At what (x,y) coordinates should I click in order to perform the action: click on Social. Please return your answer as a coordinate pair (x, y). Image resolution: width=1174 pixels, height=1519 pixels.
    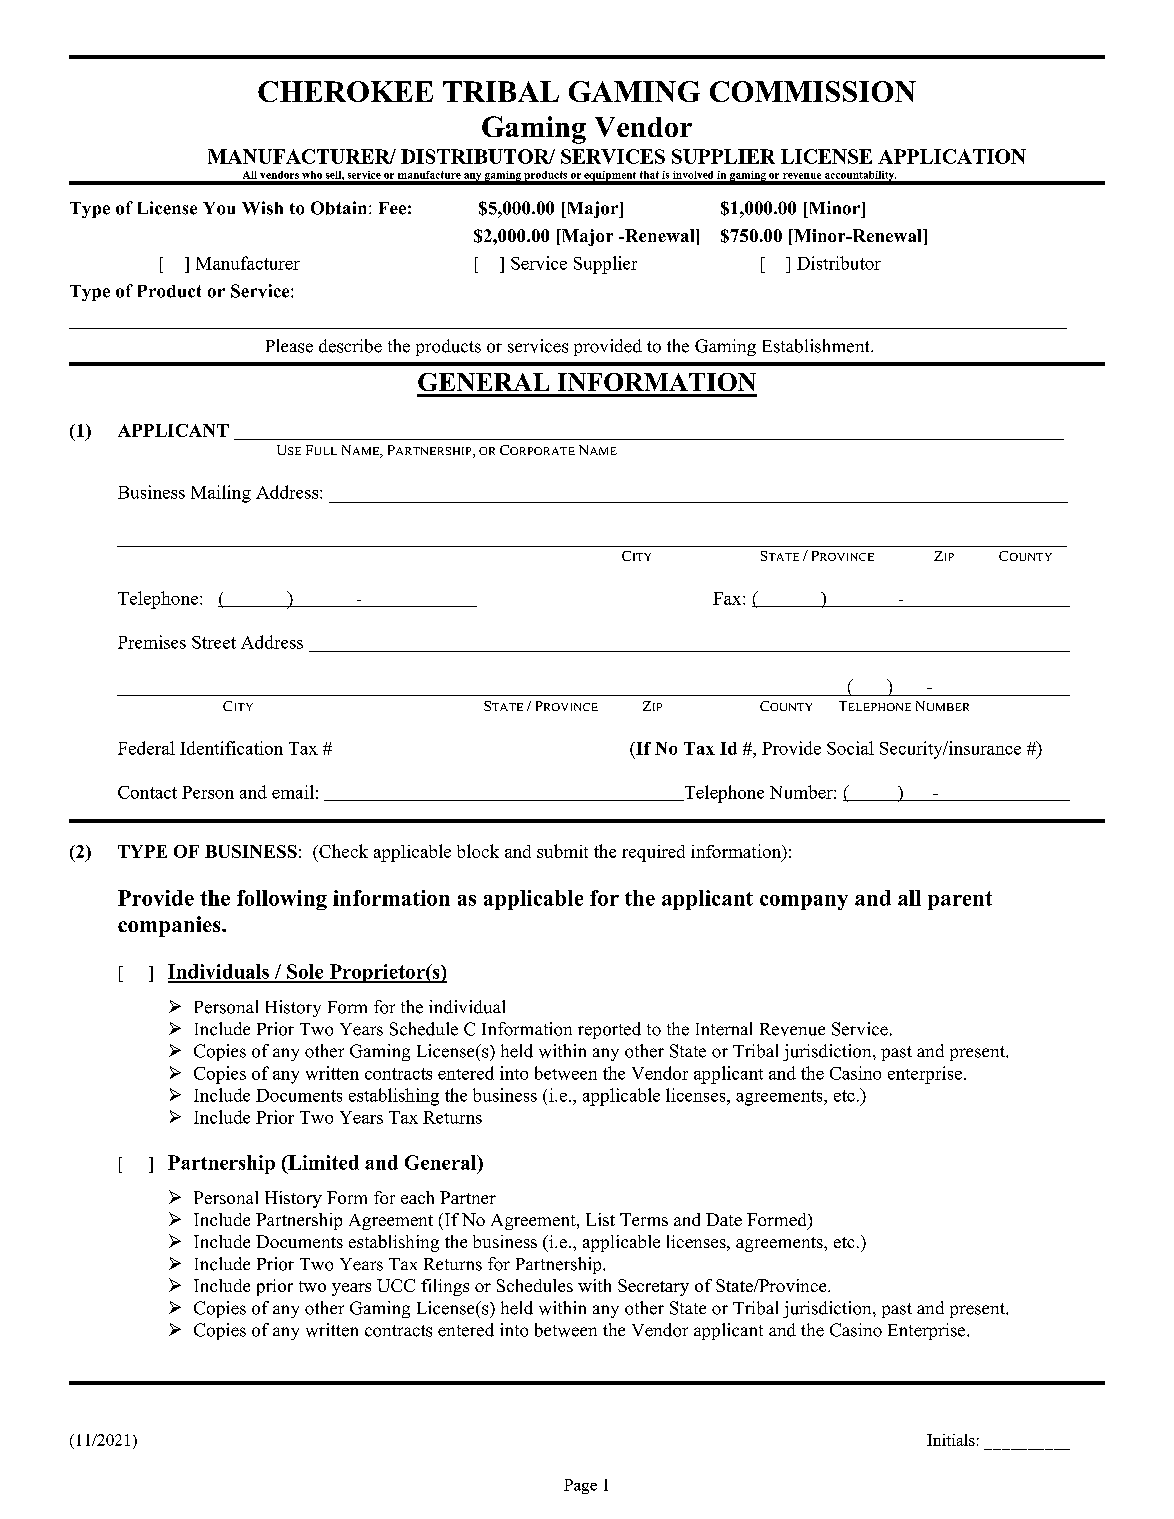
    Looking at the image, I should click on (850, 748).
